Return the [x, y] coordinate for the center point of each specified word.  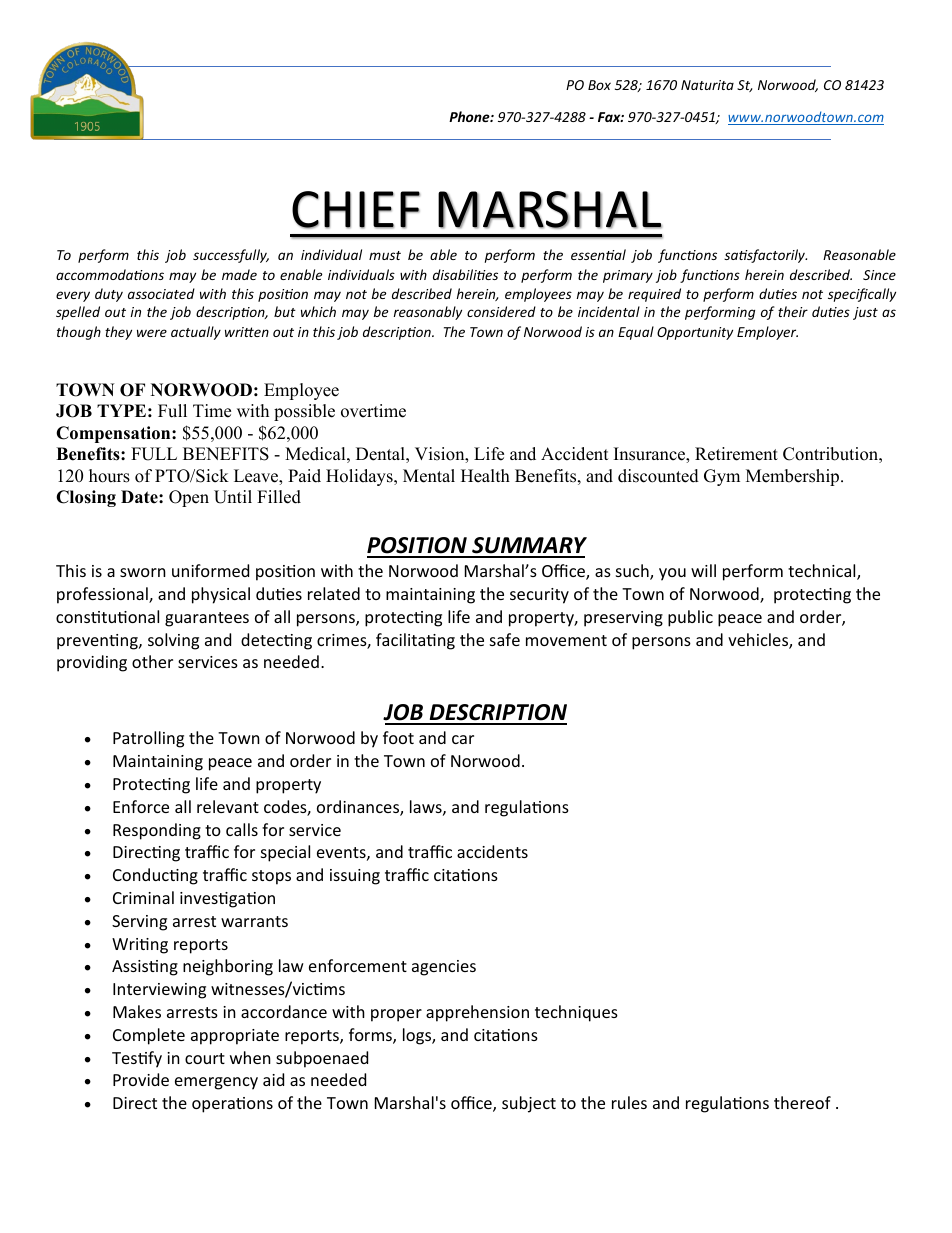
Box [599, 85]
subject [529, 1104]
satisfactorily [765, 256]
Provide [141, 1079]
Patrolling [148, 739]
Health [485, 476]
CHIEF [356, 210]
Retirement [736, 454]
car [463, 739]
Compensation [114, 434]
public [690, 618]
